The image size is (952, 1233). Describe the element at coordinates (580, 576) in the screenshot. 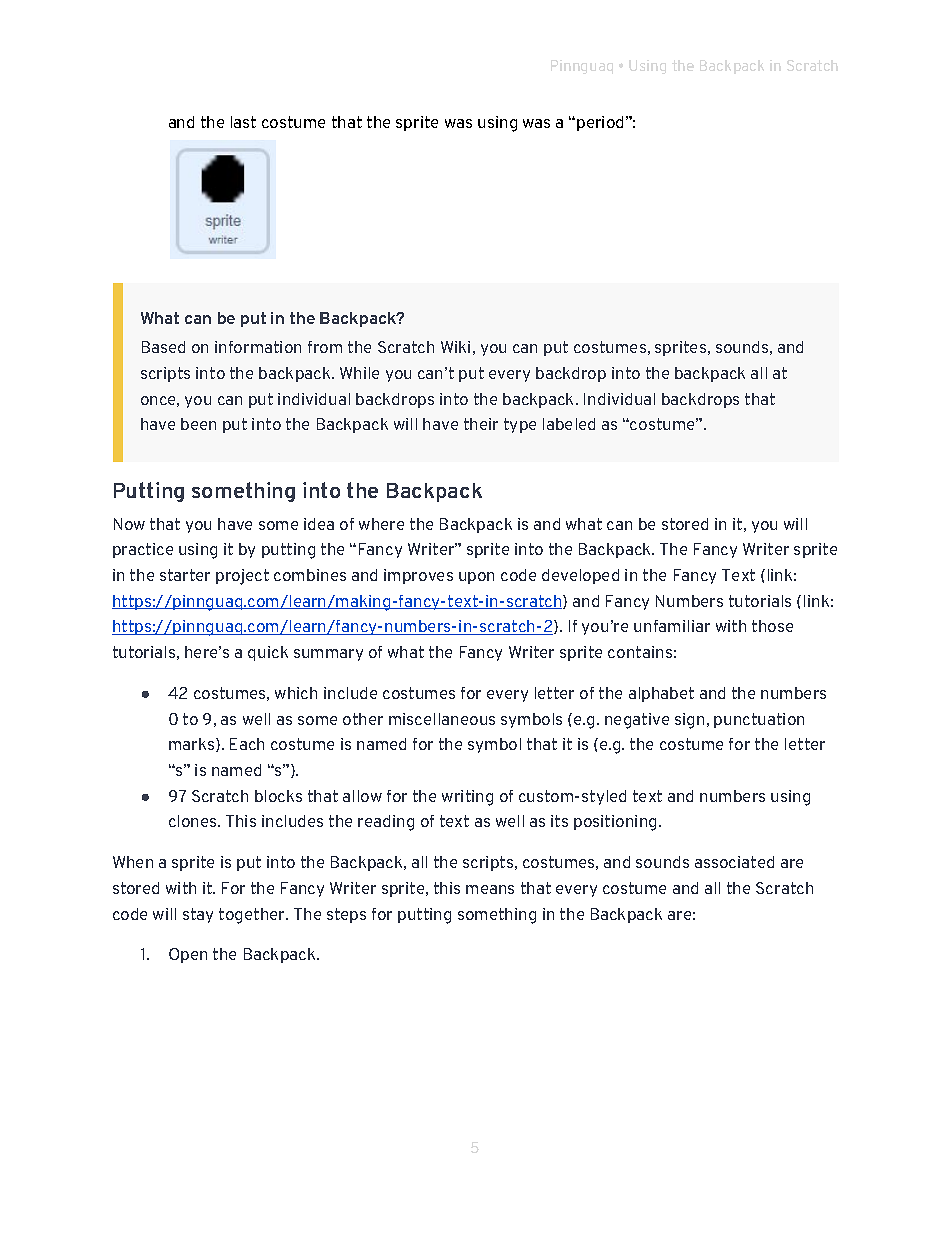

I see `developed` at that location.
